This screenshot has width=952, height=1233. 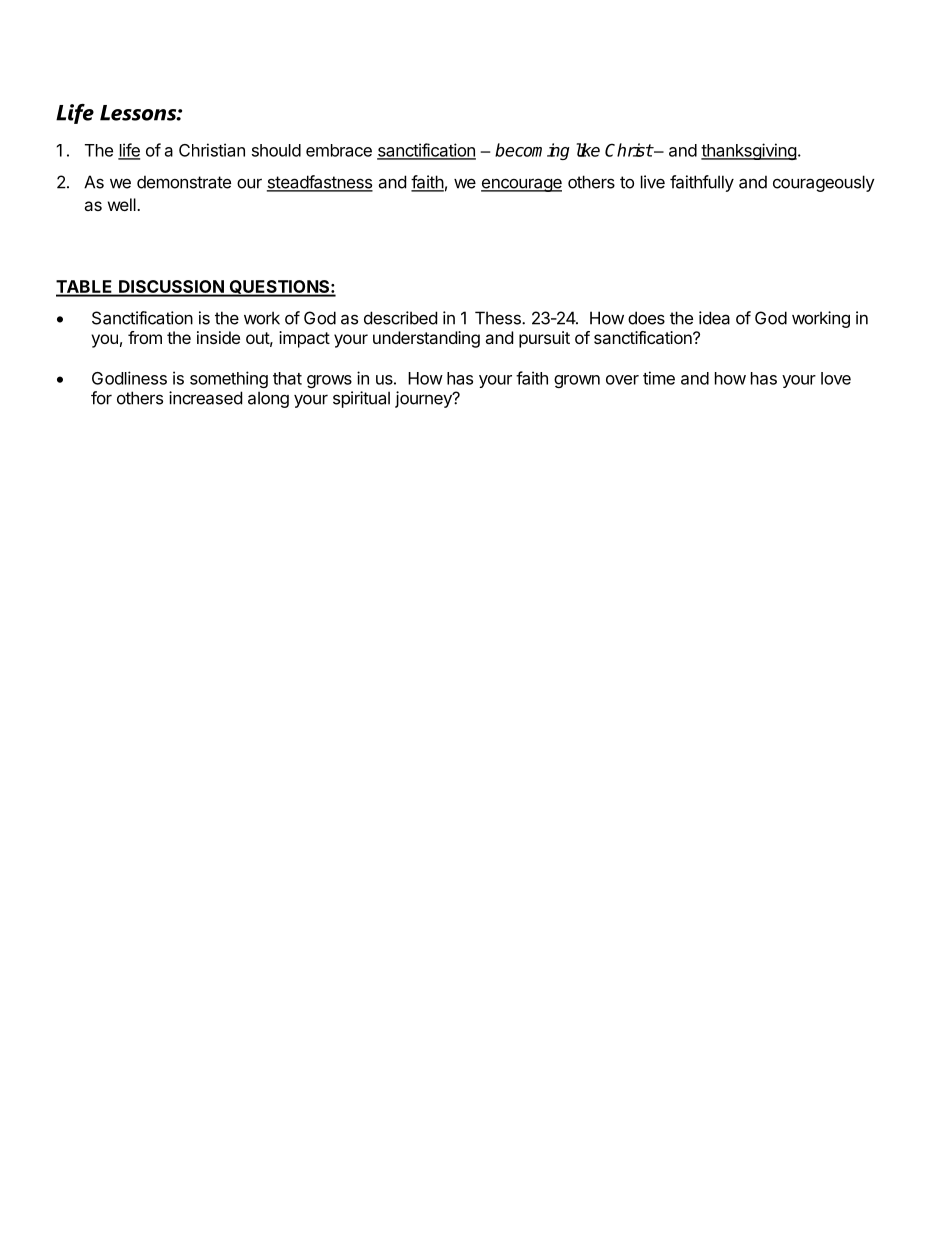 I want to click on journey, so click(x=424, y=399).
